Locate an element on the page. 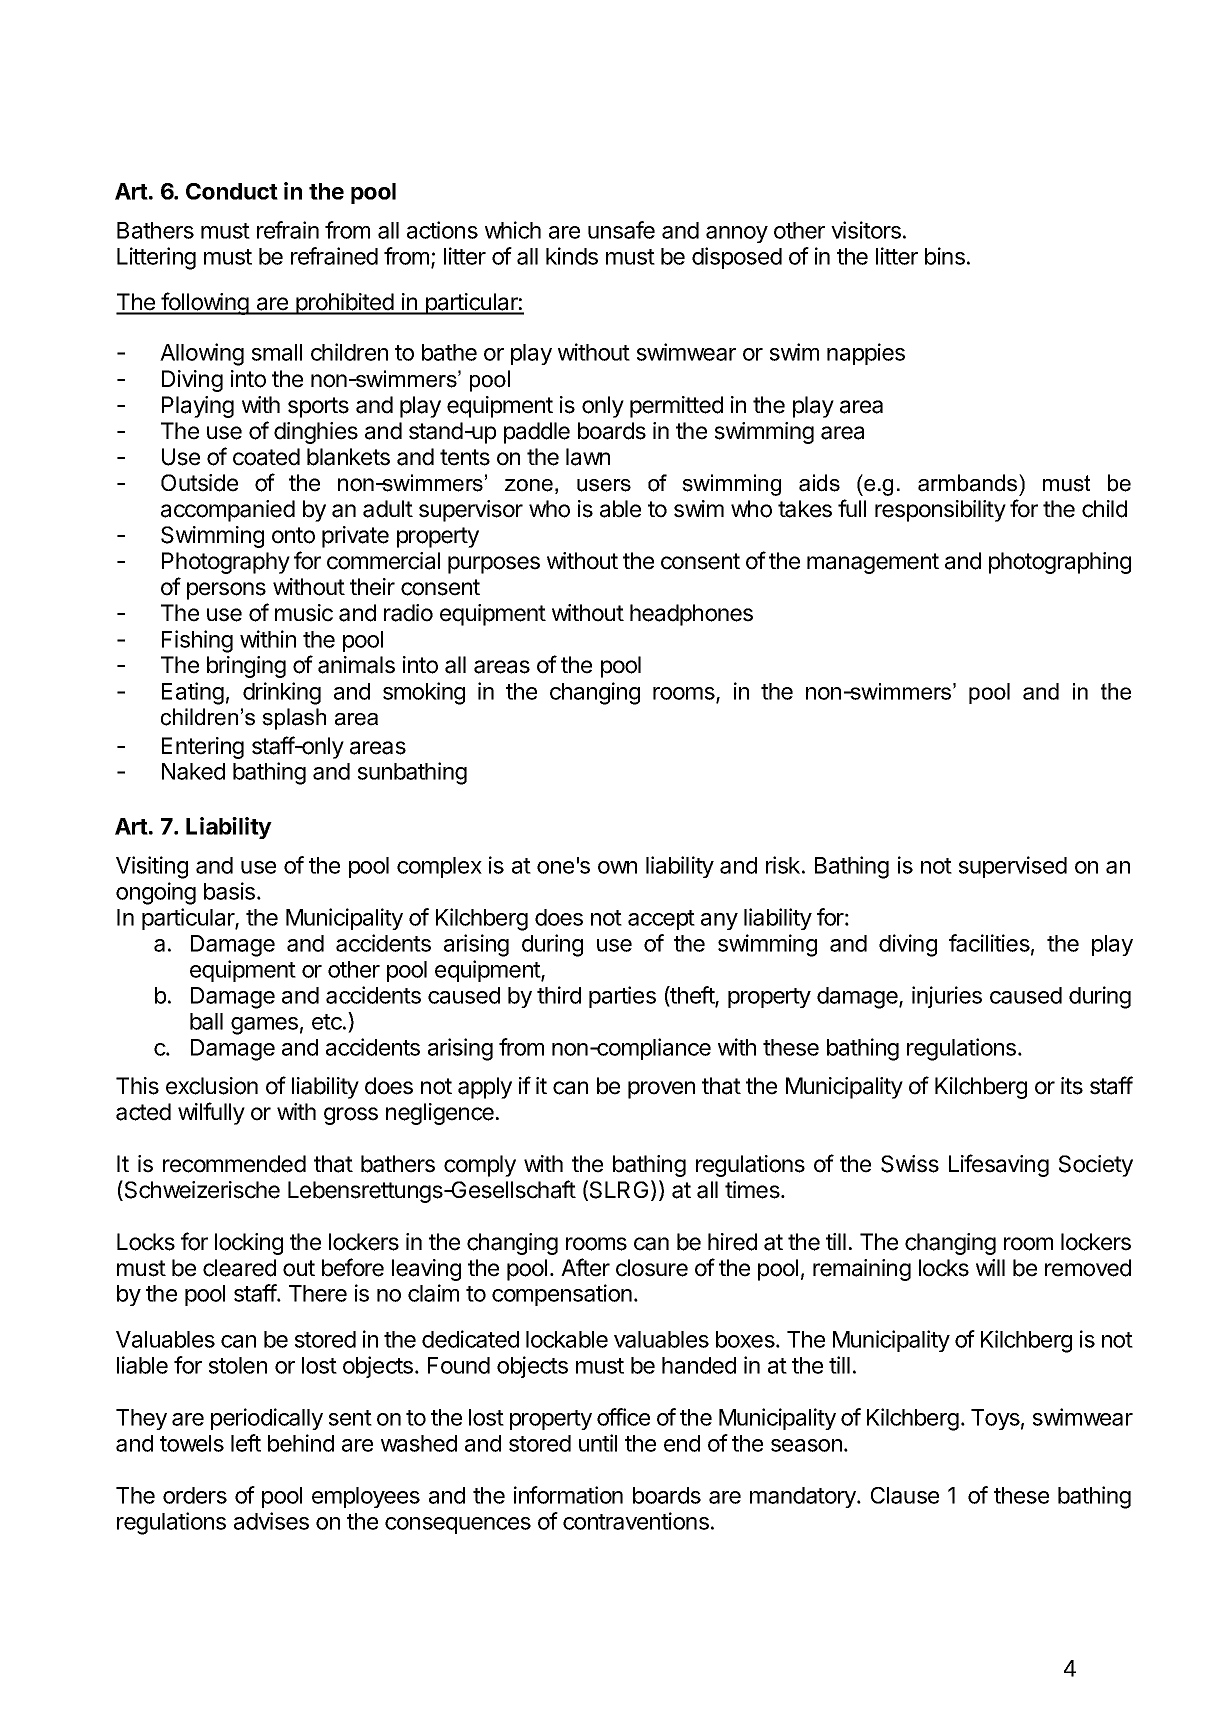 This document has height=1731, width=1224. headphones is located at coordinates (691, 615).
